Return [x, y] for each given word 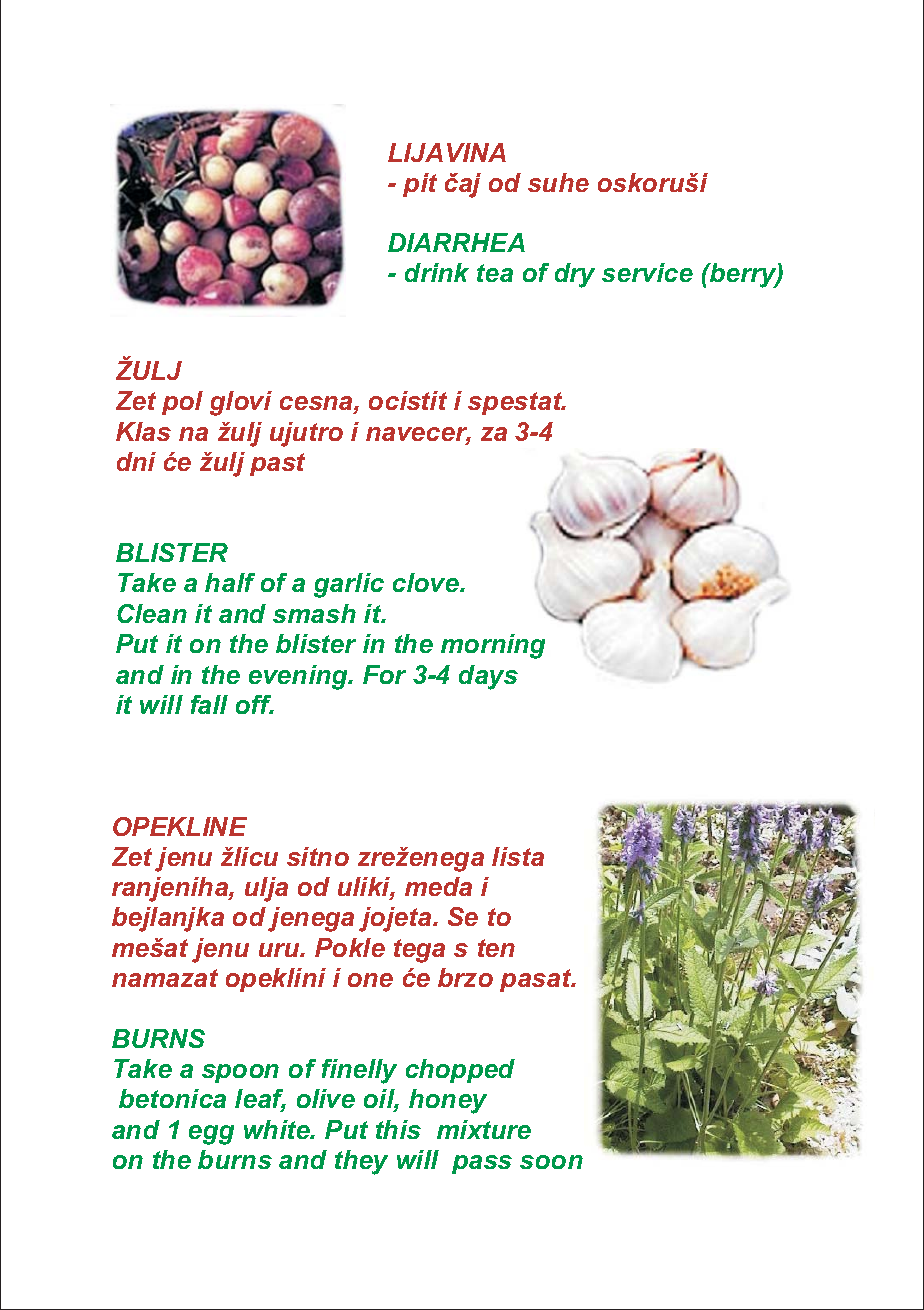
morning [493, 646]
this [398, 1129]
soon [551, 1162]
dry [575, 275]
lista [518, 856]
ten [496, 948]
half [230, 582]
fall [209, 704]
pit [420, 185]
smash [314, 613]
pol [182, 403]
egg [211, 1135]
